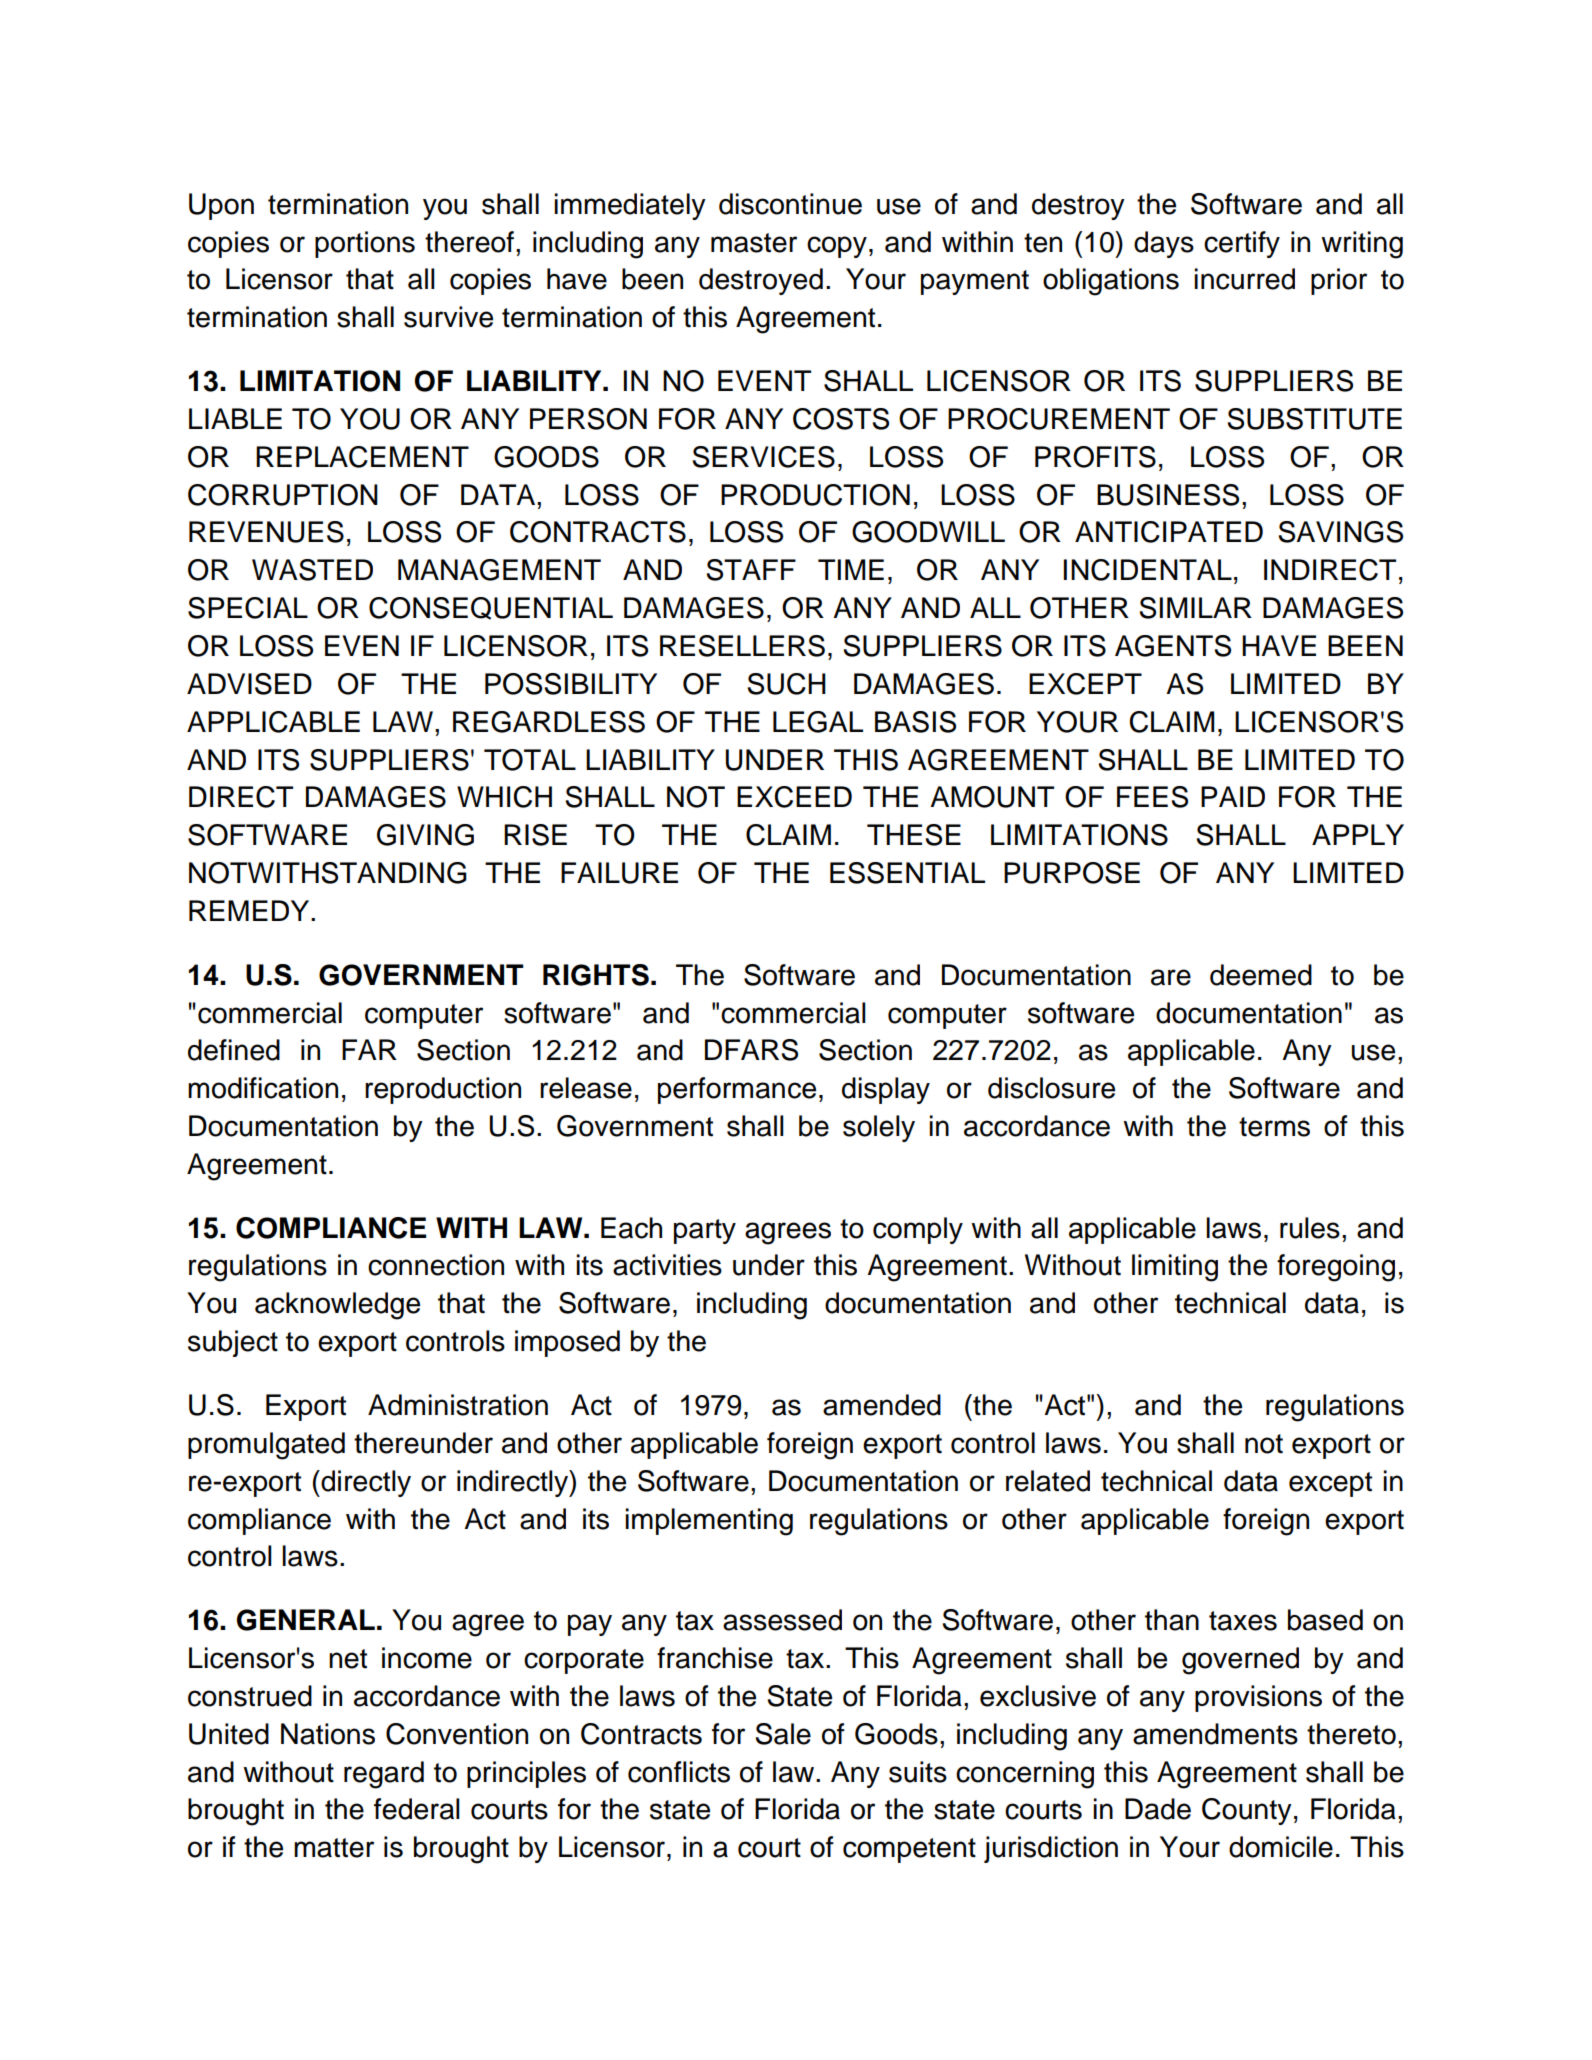 This screenshot has height=2060, width=1592. I want to click on certify, so click(1242, 244).
